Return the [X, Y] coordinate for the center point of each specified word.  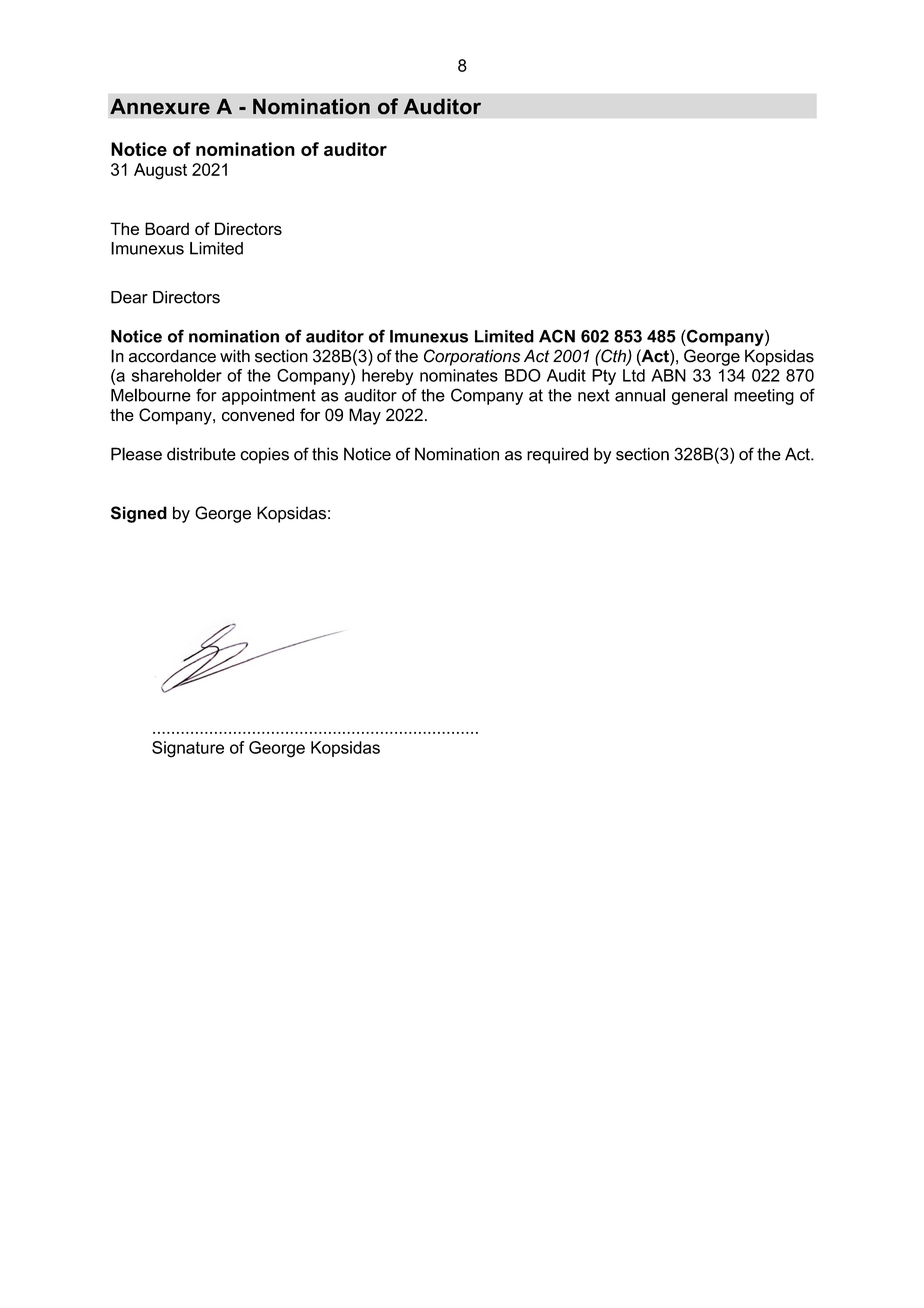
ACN [557, 336]
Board [167, 228]
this [325, 454]
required [557, 455]
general [700, 396]
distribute [201, 454]
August [160, 171]
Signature [188, 749]
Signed [139, 514]
